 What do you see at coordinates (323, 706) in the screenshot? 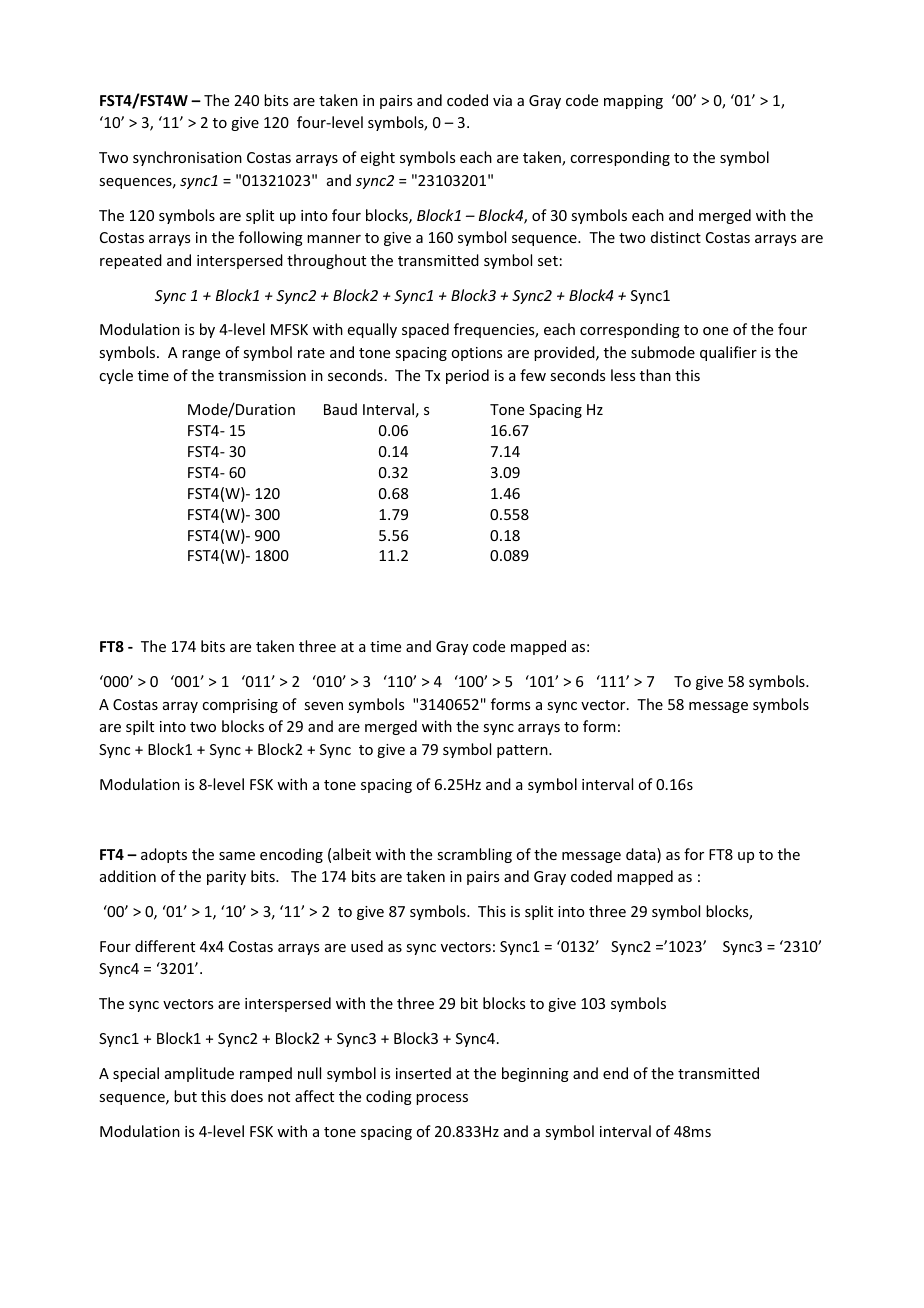
I see `seven` at bounding box center [323, 706].
